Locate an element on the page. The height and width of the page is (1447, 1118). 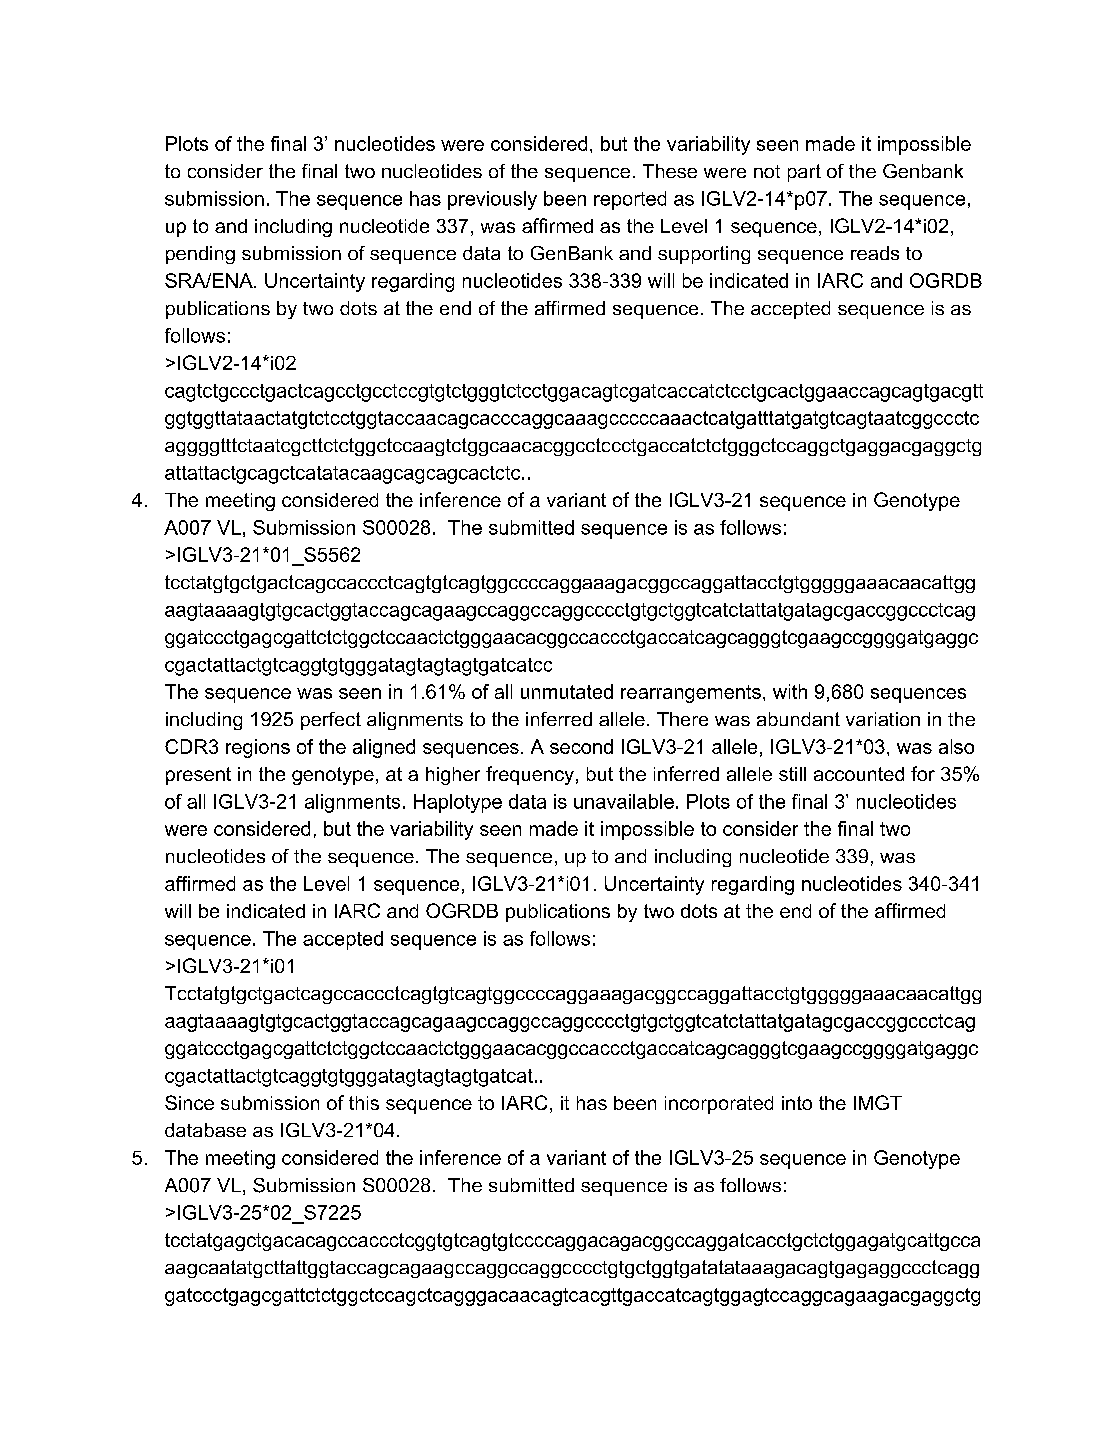
pending is located at coordinates (200, 255).
